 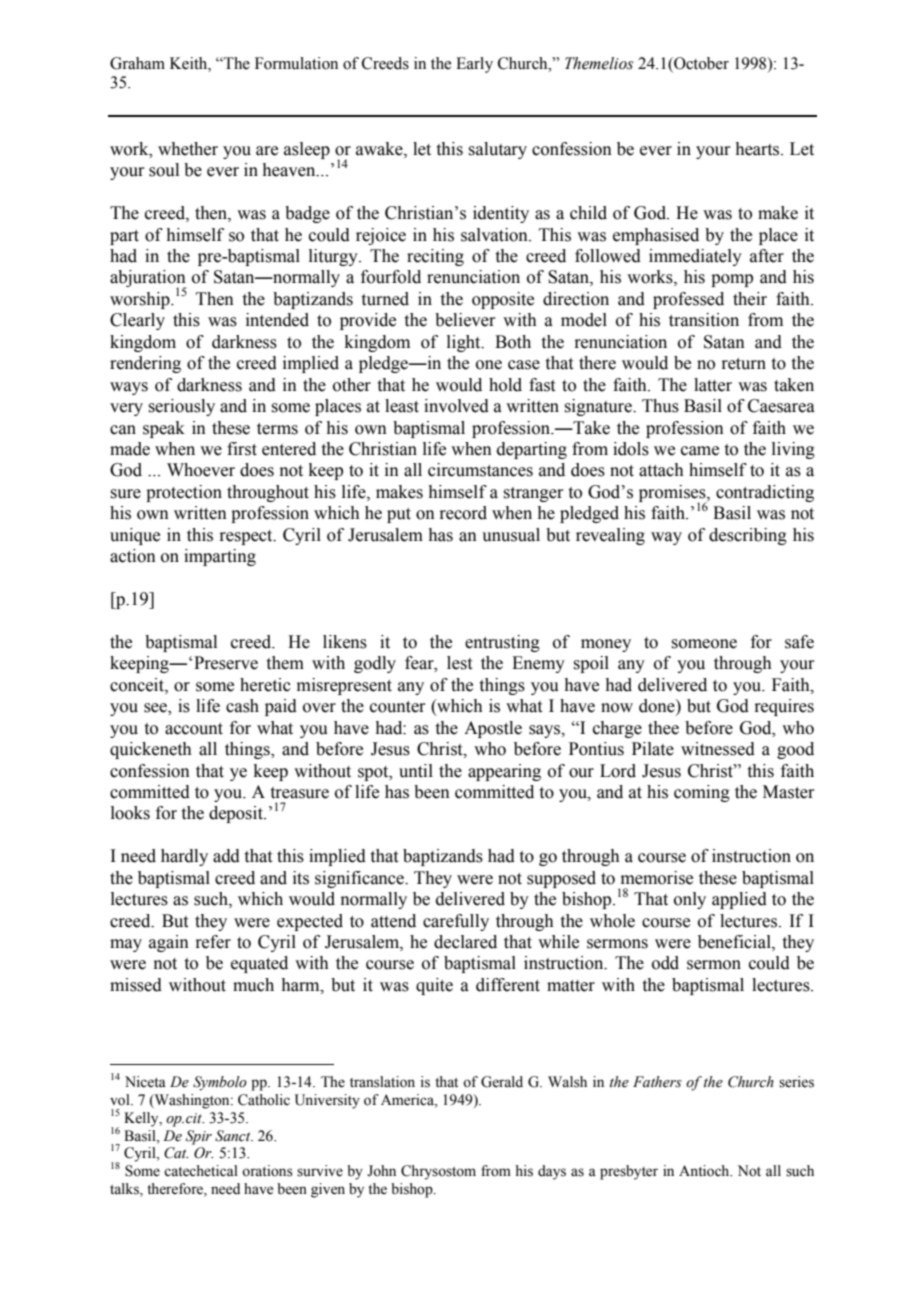 I want to click on lest, so click(x=459, y=663).
